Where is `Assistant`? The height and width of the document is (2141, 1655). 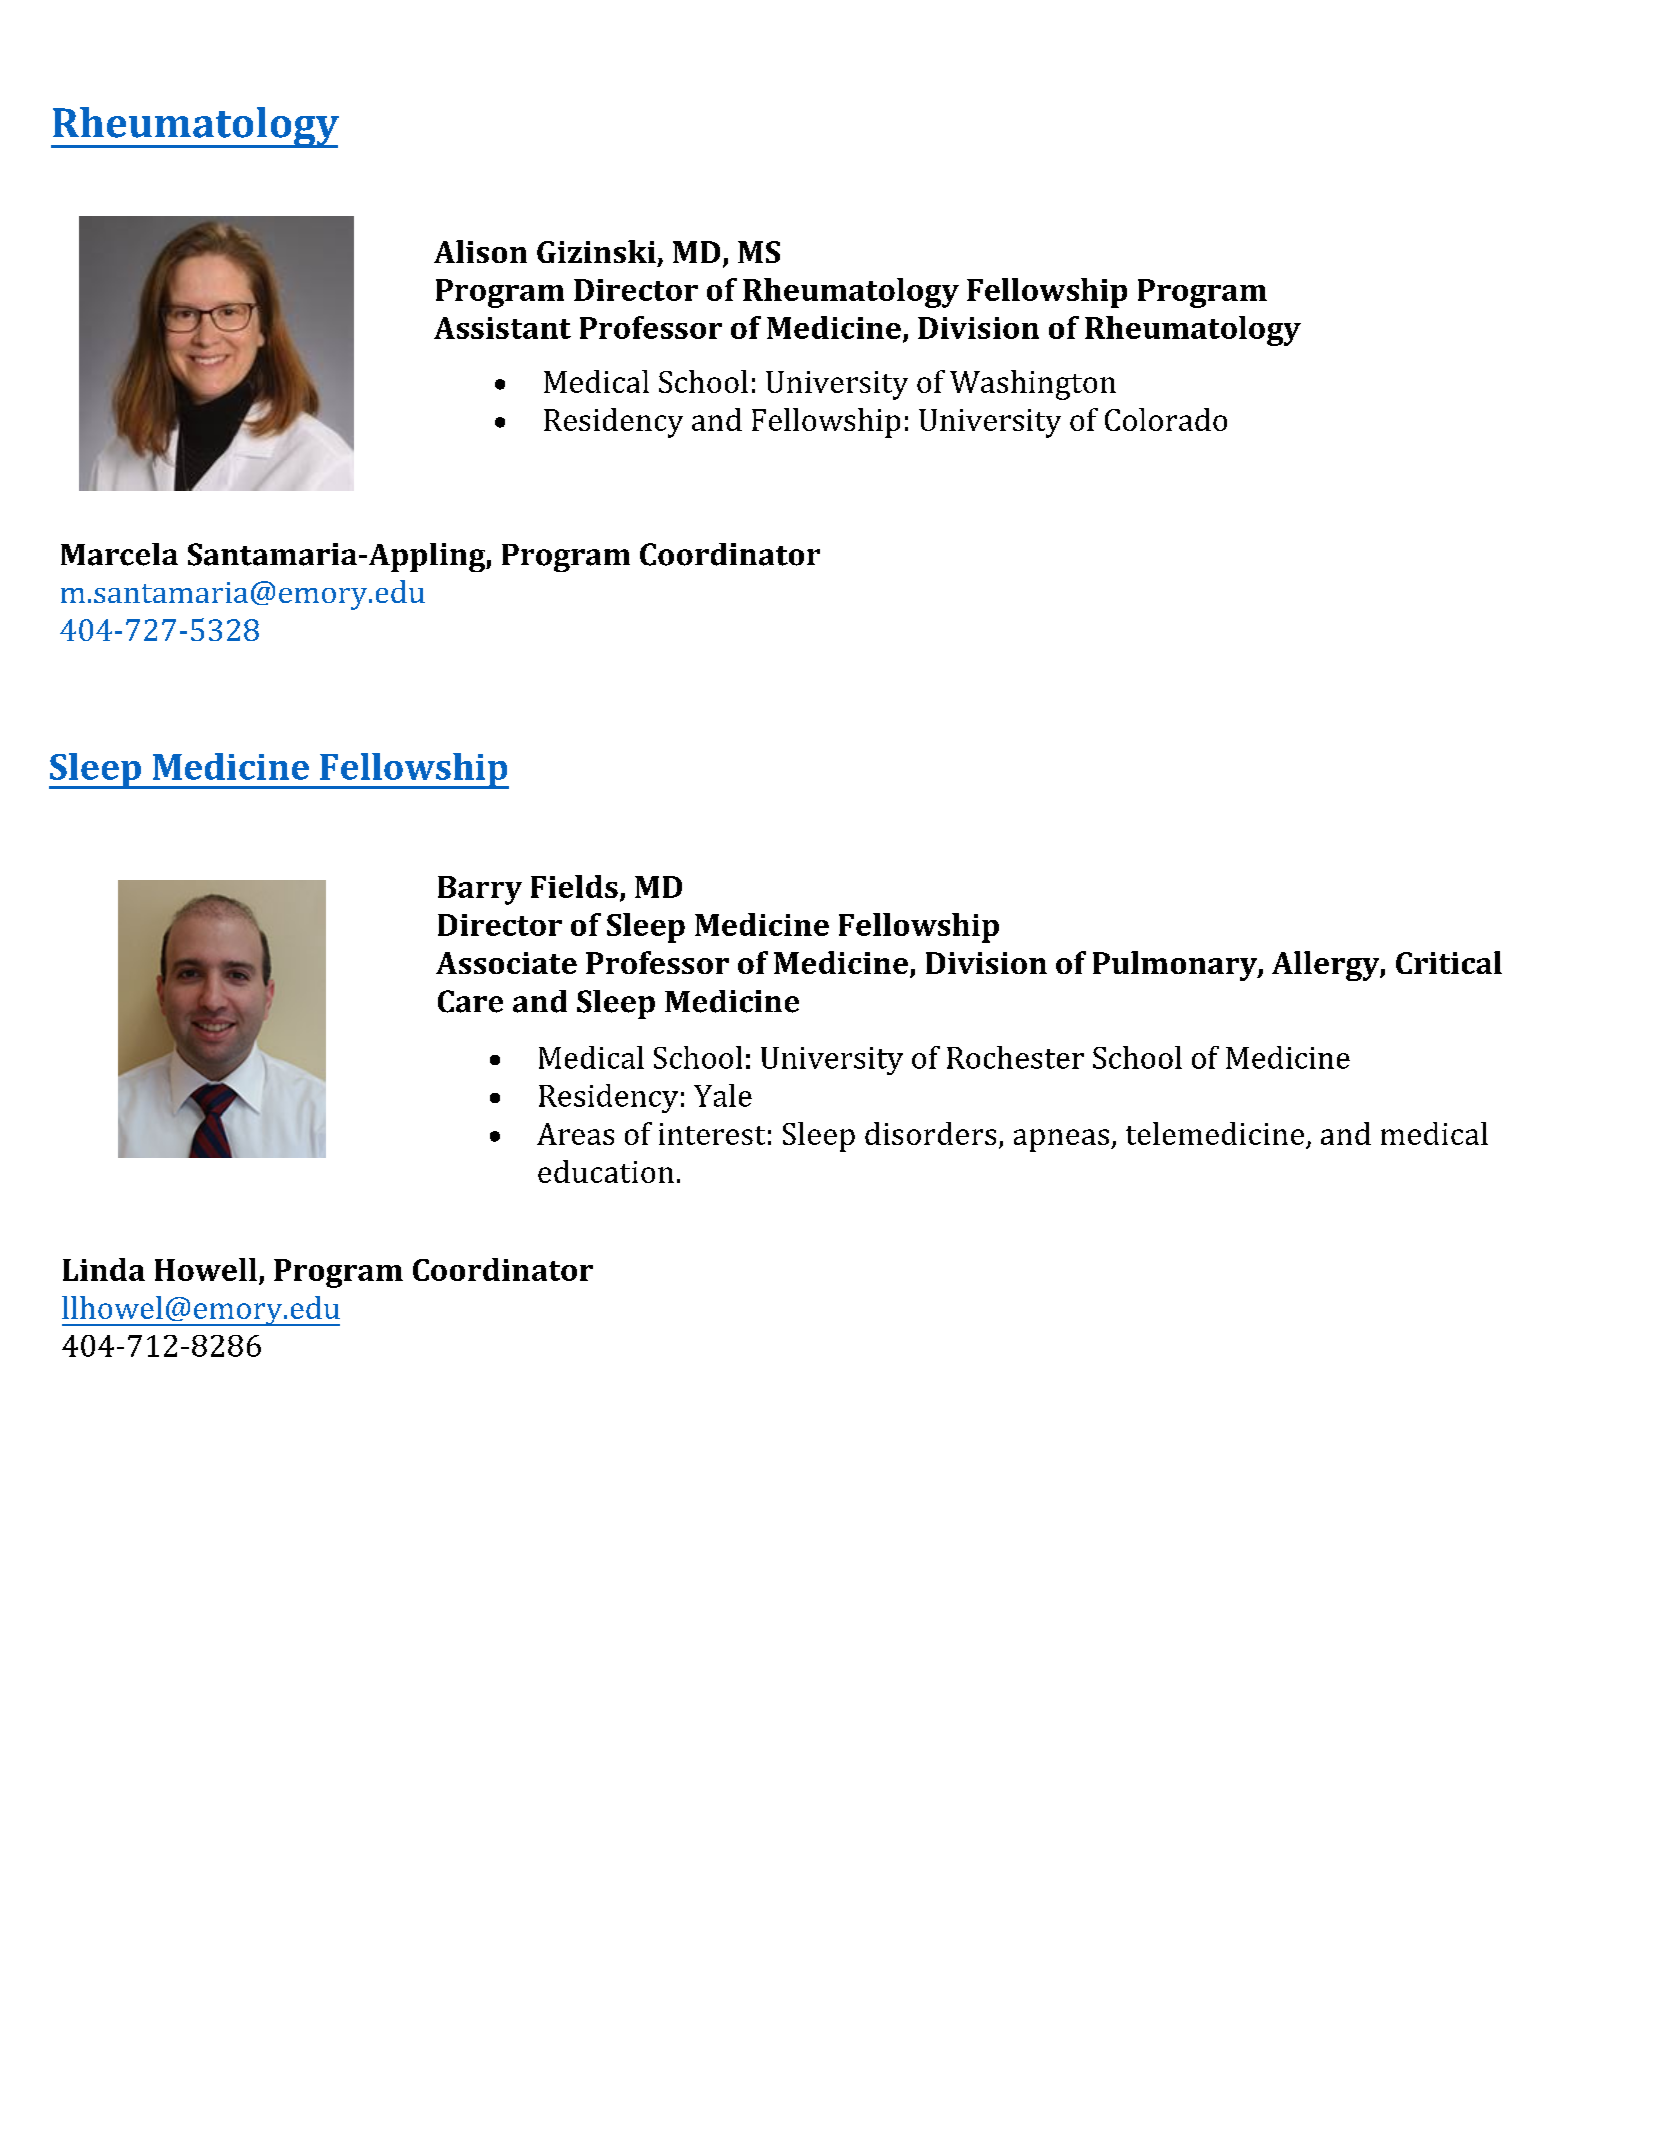 Assistant is located at coordinates (502, 328).
